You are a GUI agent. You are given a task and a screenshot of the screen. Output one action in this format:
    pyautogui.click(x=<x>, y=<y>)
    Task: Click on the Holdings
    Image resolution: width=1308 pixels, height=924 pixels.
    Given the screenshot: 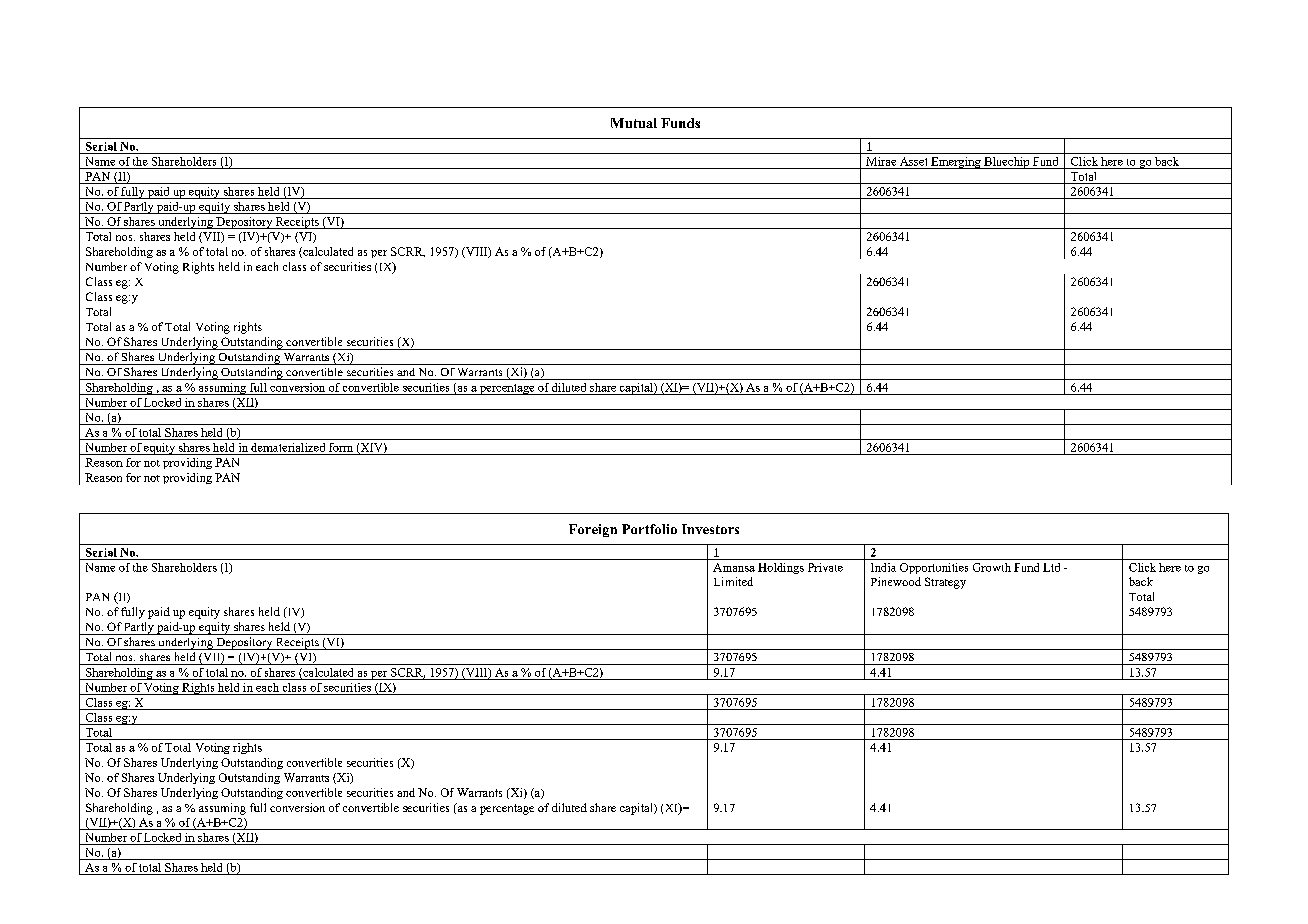 What is the action you would take?
    pyautogui.click(x=781, y=568)
